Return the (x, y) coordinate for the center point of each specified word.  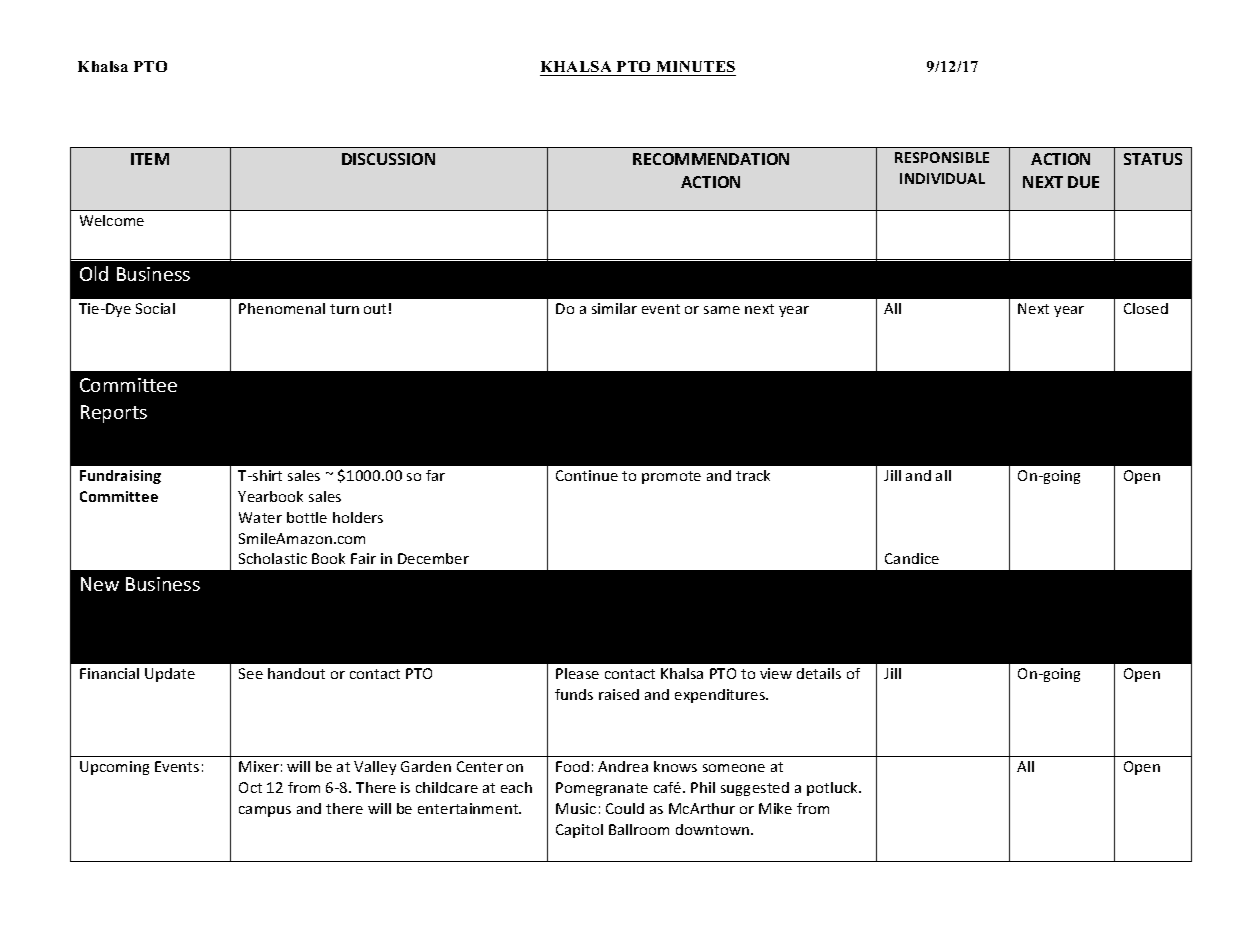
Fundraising (120, 477)
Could (625, 808)
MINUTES (696, 66)
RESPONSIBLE (942, 157)
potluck (833, 789)
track (753, 475)
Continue (587, 475)
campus (265, 811)
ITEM (150, 159)
